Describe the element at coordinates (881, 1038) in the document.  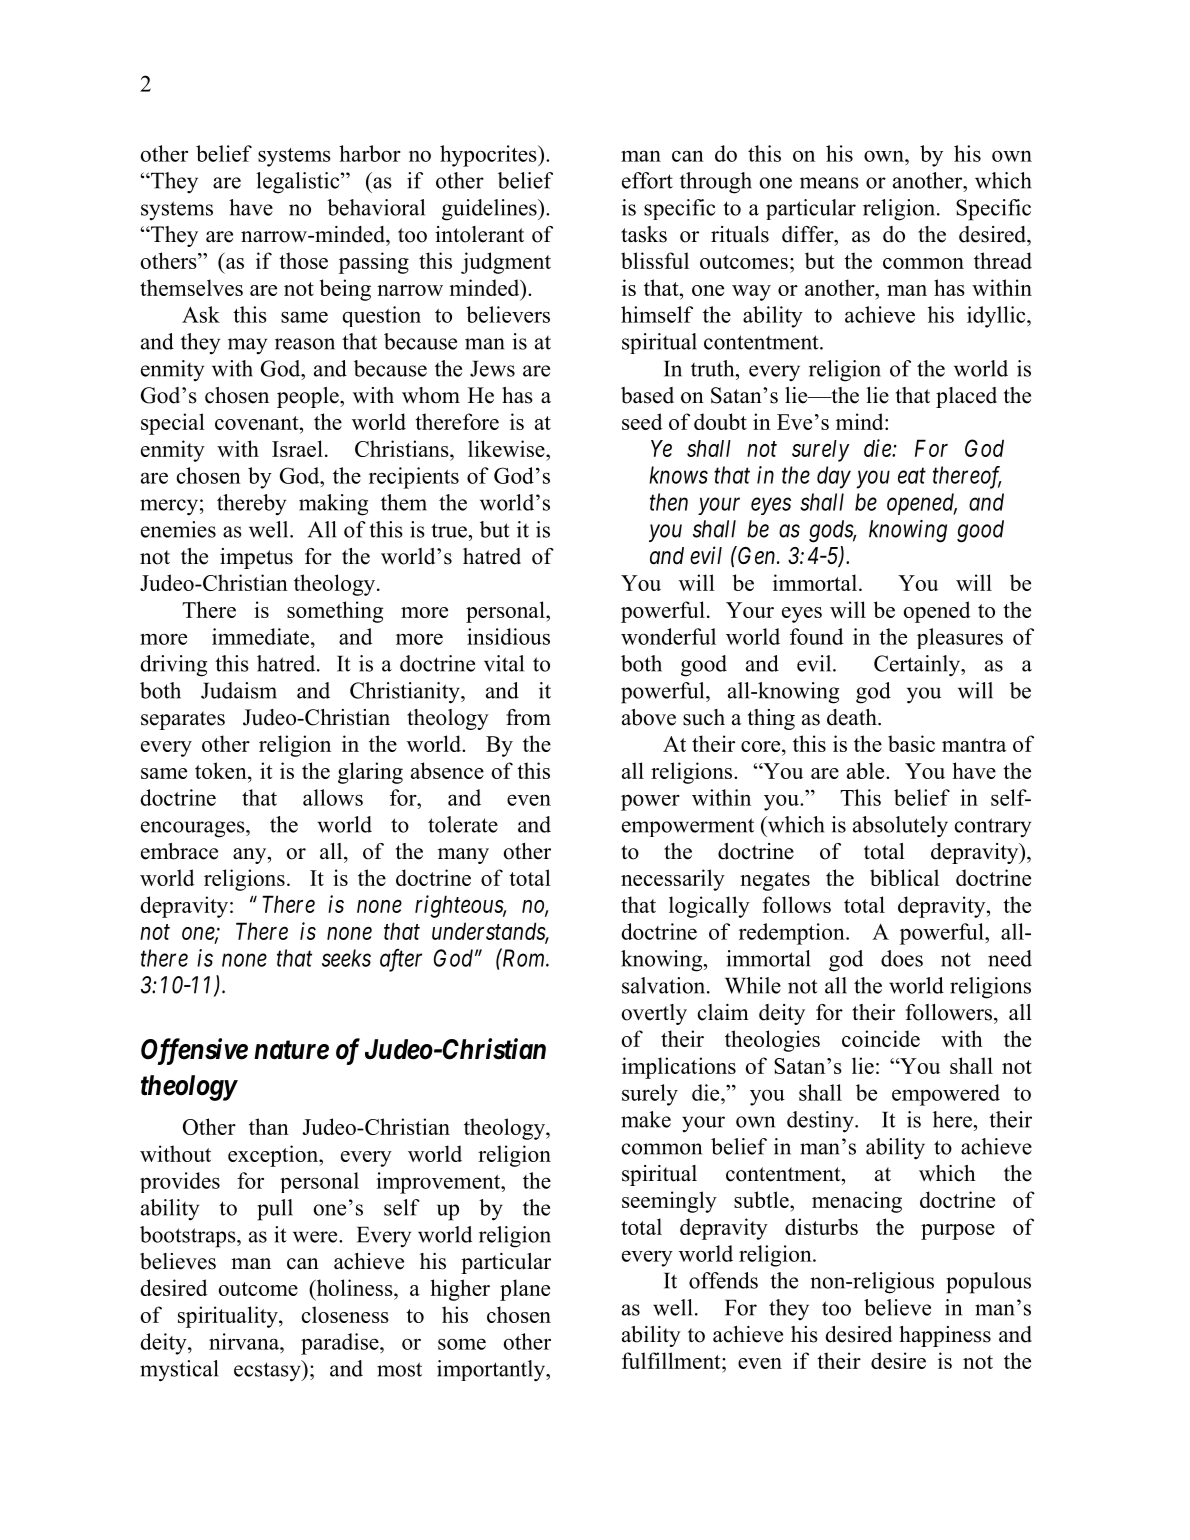
I see `coincide` at that location.
